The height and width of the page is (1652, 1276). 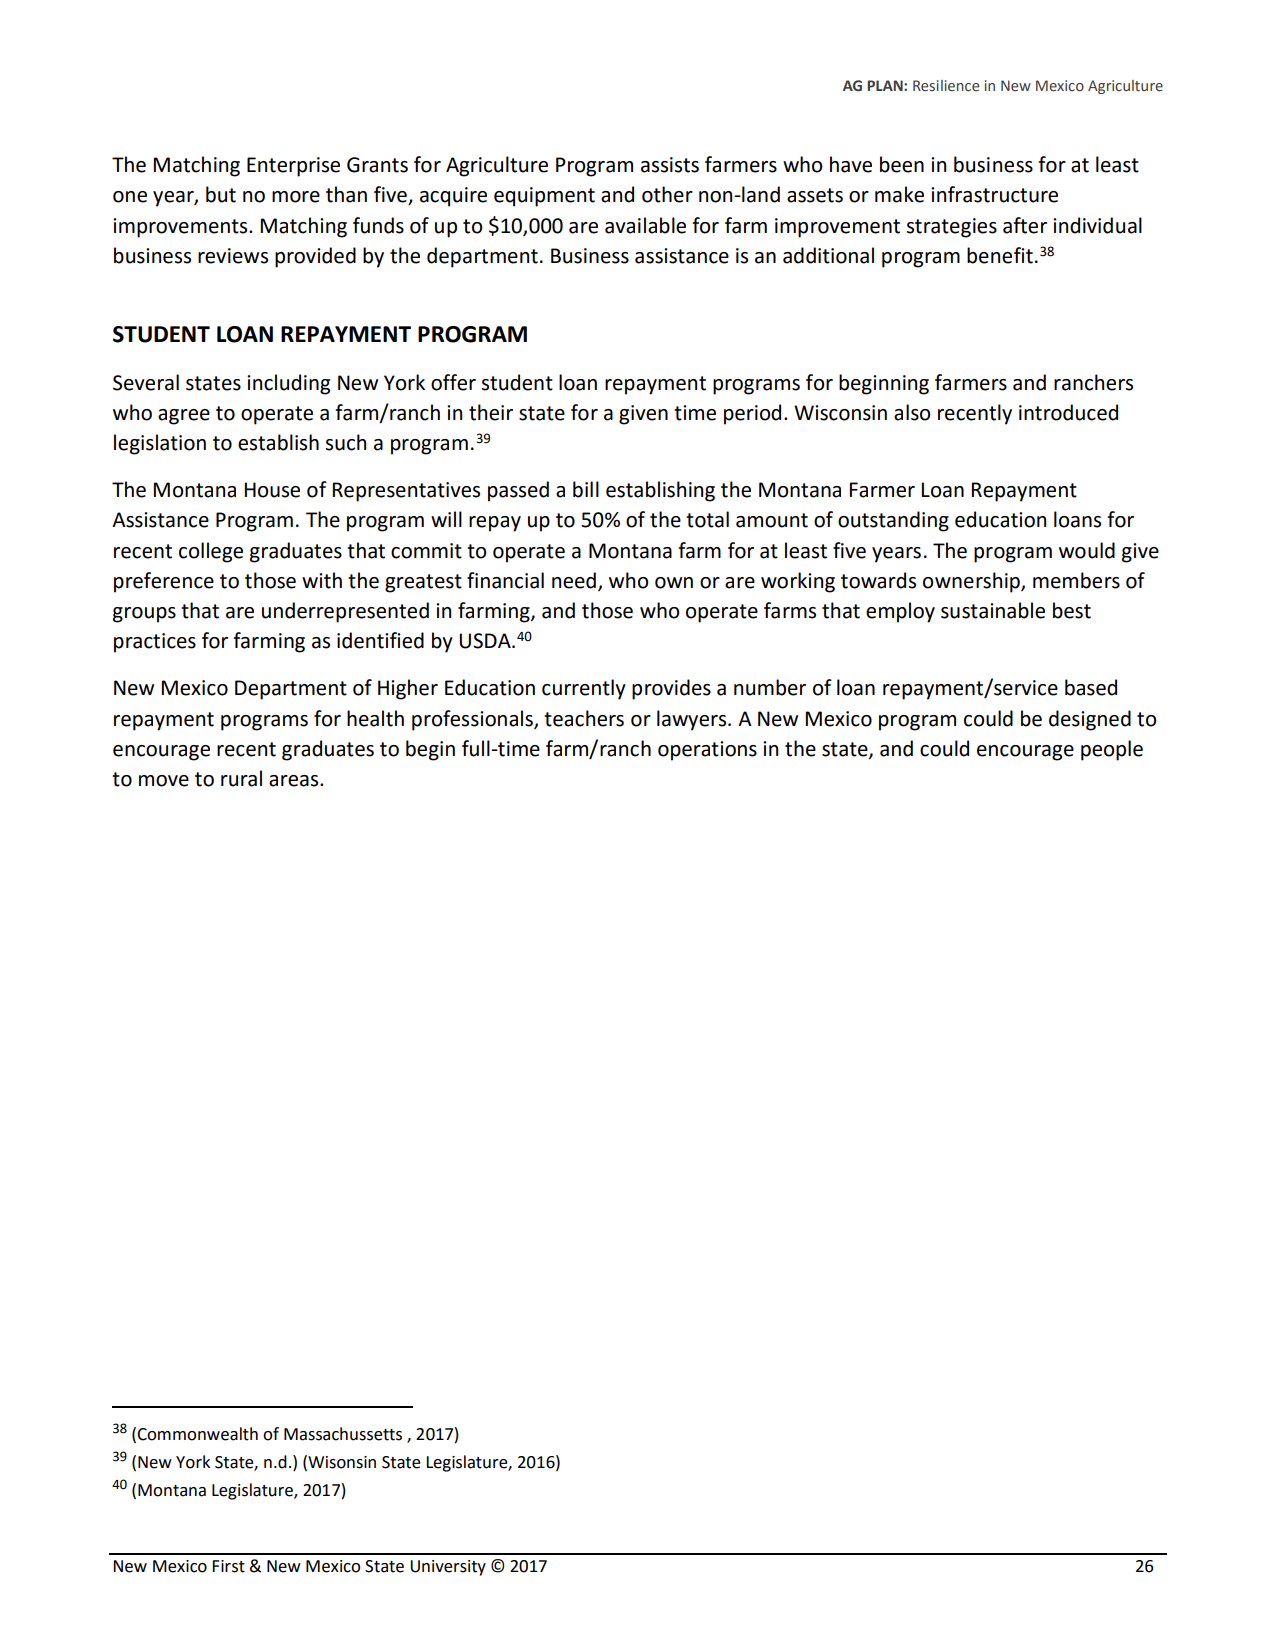 What do you see at coordinates (1112, 750) in the page?
I see `people` at bounding box center [1112, 750].
